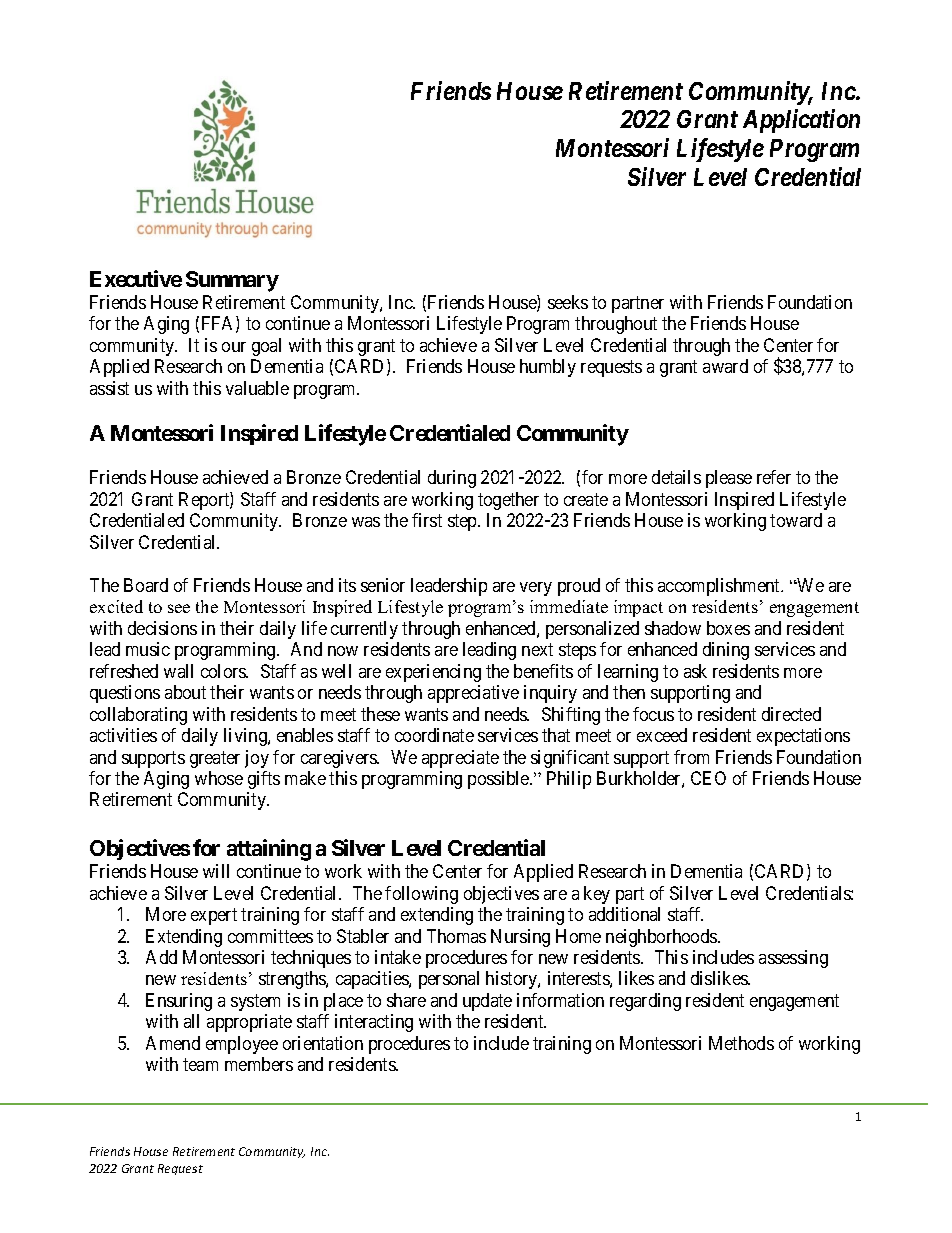 The height and width of the image is (1233, 952). What do you see at coordinates (499, 780) in the image?
I see `possible` at bounding box center [499, 780].
